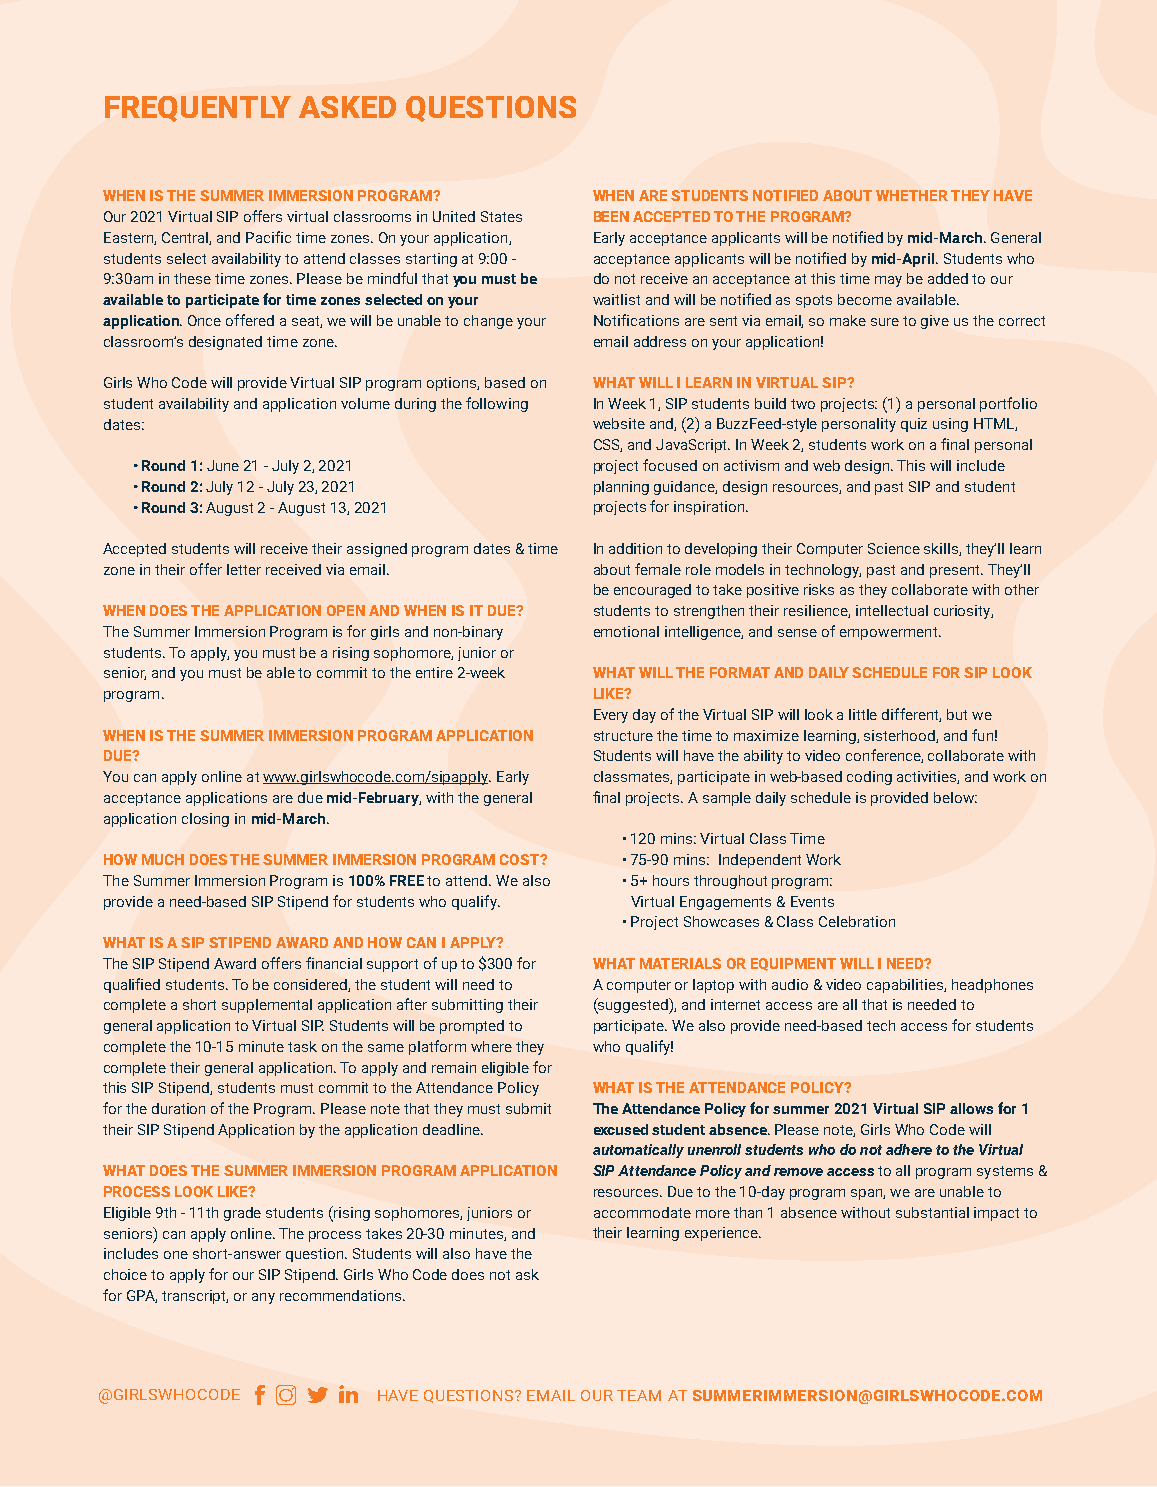  Describe the element at coordinates (608, 445) in the screenshot. I see `CSS` at that location.
